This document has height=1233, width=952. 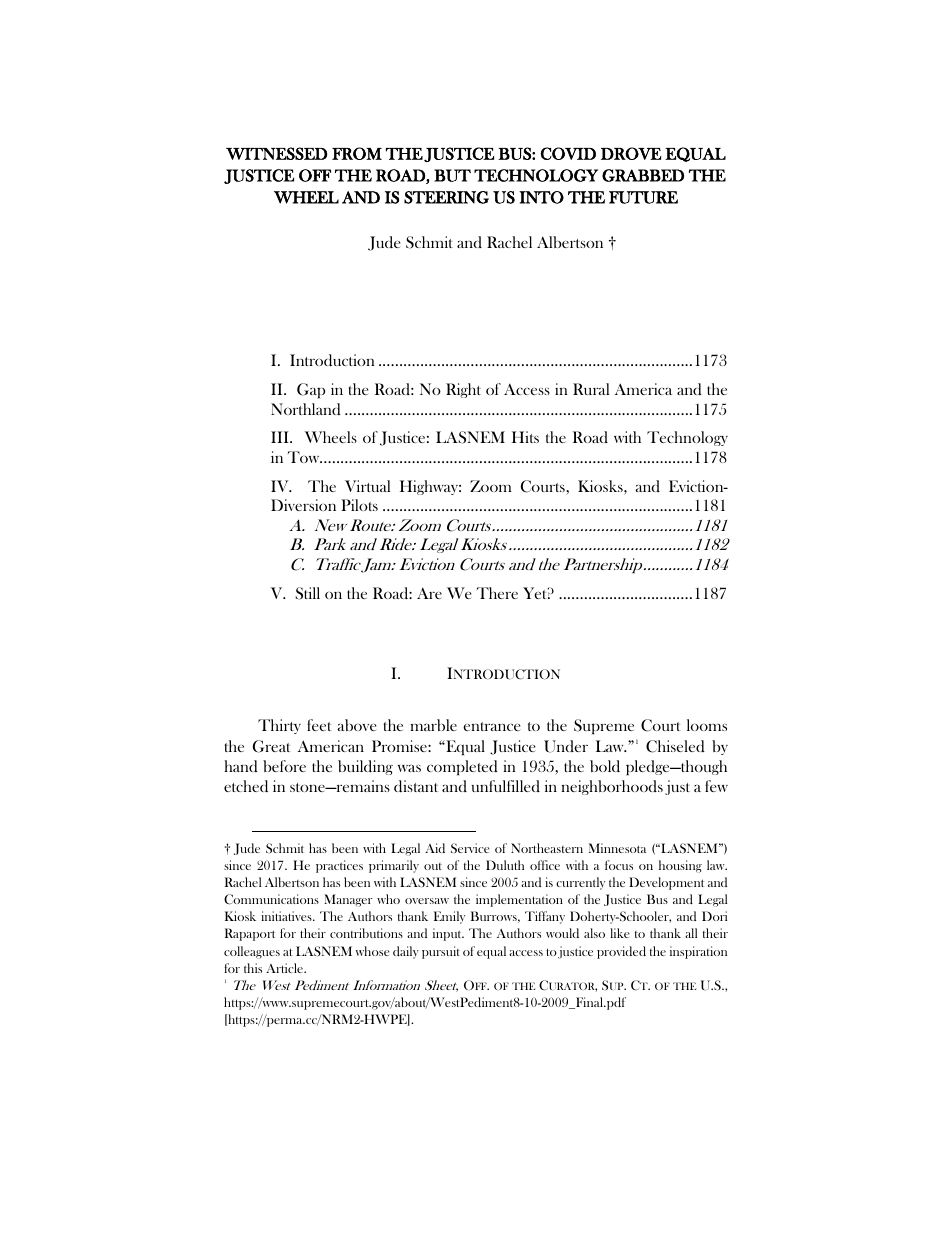 What do you see at coordinates (463, 390) in the document?
I see `Right` at bounding box center [463, 390].
